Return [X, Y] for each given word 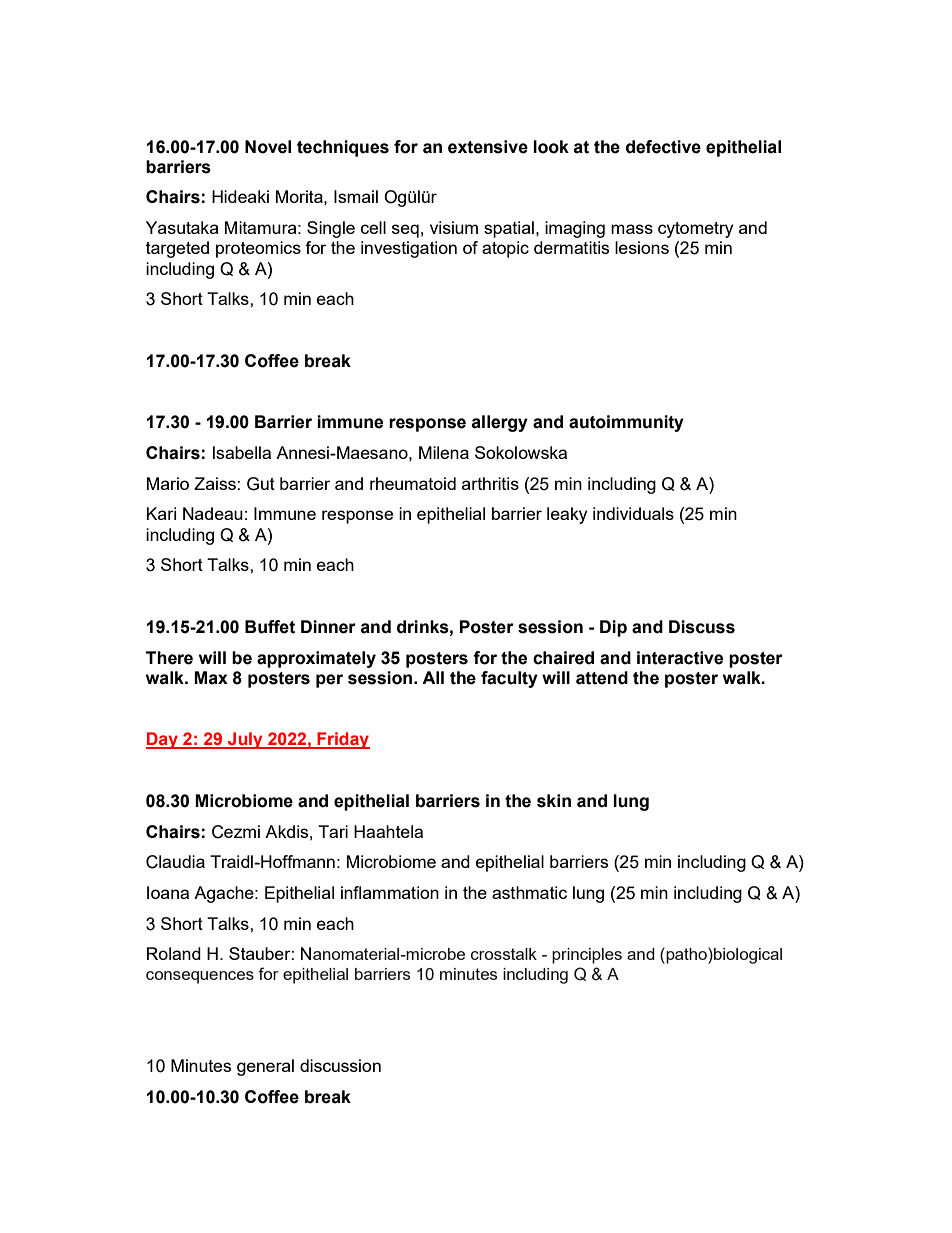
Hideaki [240, 196]
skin [554, 801]
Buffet [270, 627]
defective [663, 147]
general [265, 1067]
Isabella [242, 452]
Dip [613, 628]
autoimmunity [626, 423]
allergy [500, 423]
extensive [488, 147]
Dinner [328, 627]
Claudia [175, 862]
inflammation [390, 892]
